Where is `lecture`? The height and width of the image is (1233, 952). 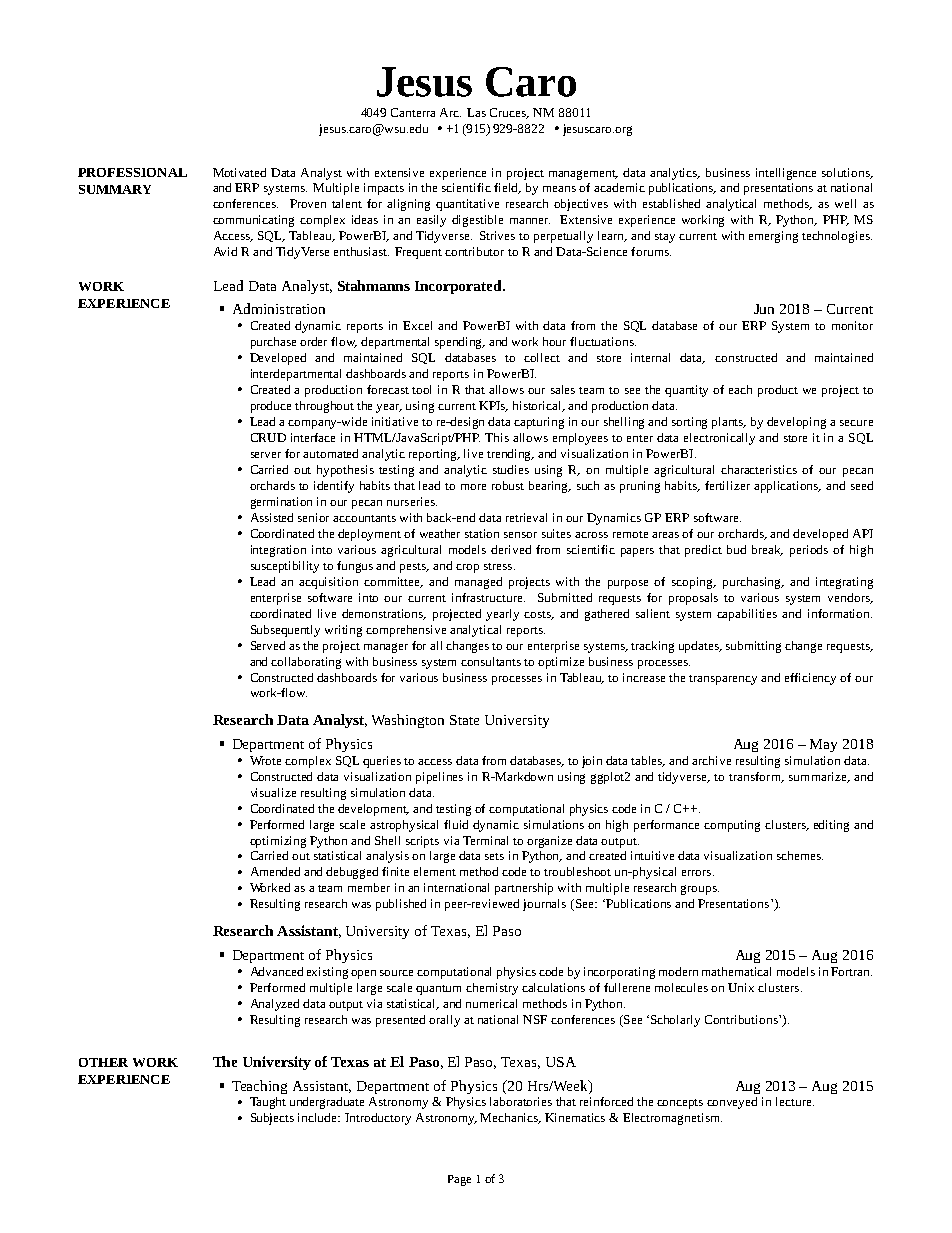
lecture is located at coordinates (795, 1101).
